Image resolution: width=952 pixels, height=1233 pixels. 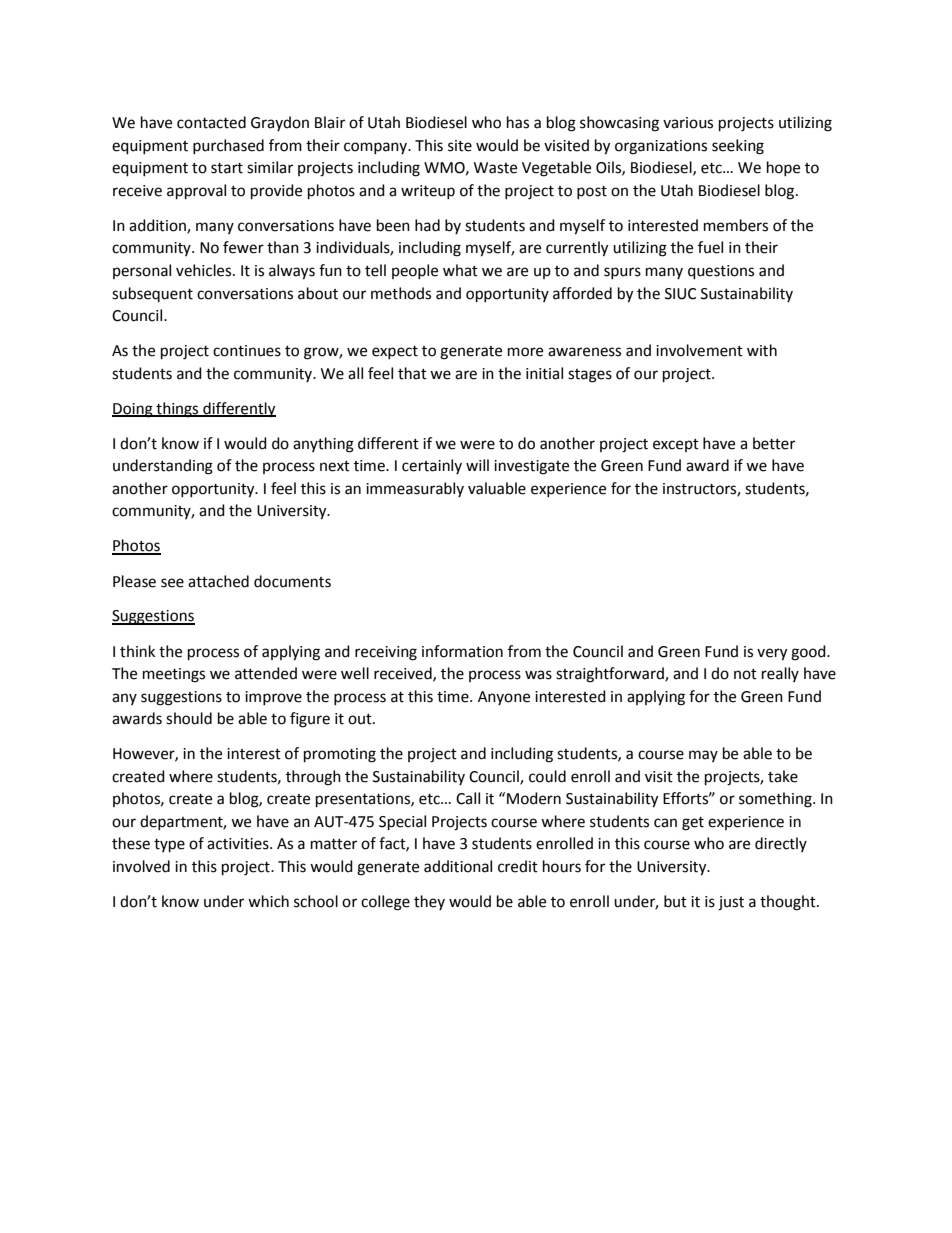 I want to click on Waste, so click(x=495, y=168).
